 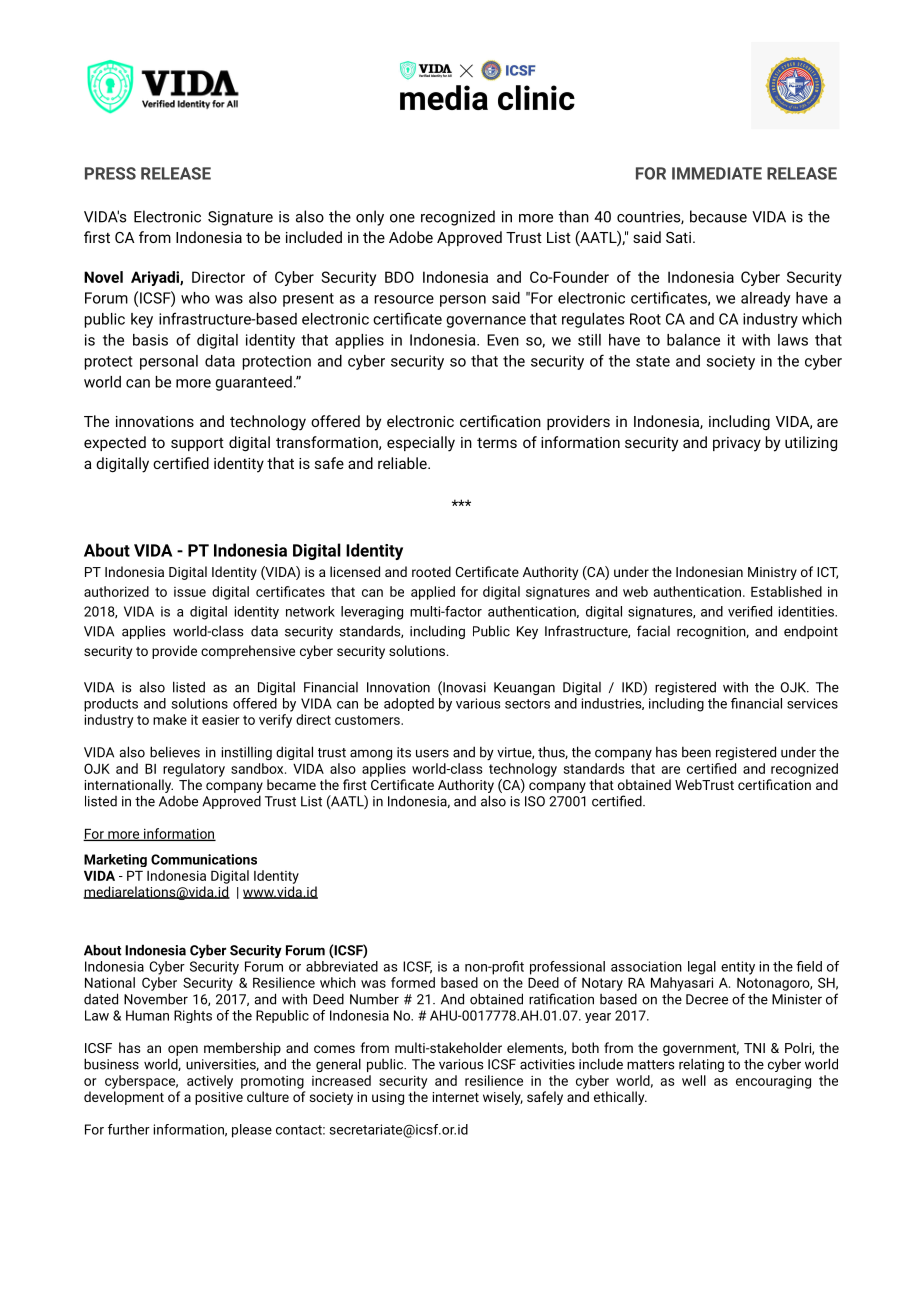 I want to click on legal, so click(x=702, y=968).
